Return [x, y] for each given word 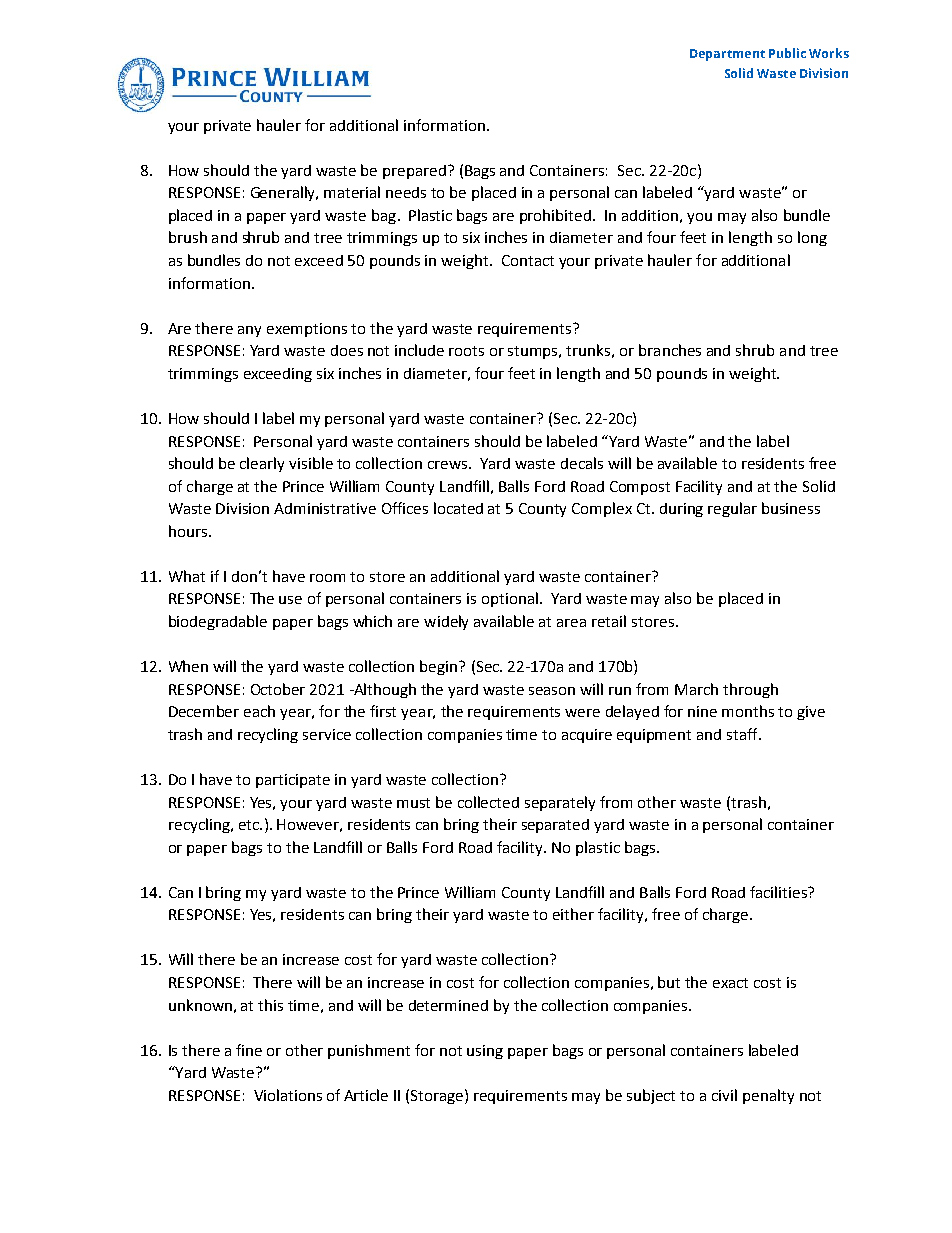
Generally [284, 193]
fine [249, 1050]
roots [466, 351]
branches [670, 350]
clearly [262, 464]
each [259, 711]
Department [727, 55]
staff [743, 734]
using [485, 1052]
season [552, 691]
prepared [414, 172]
